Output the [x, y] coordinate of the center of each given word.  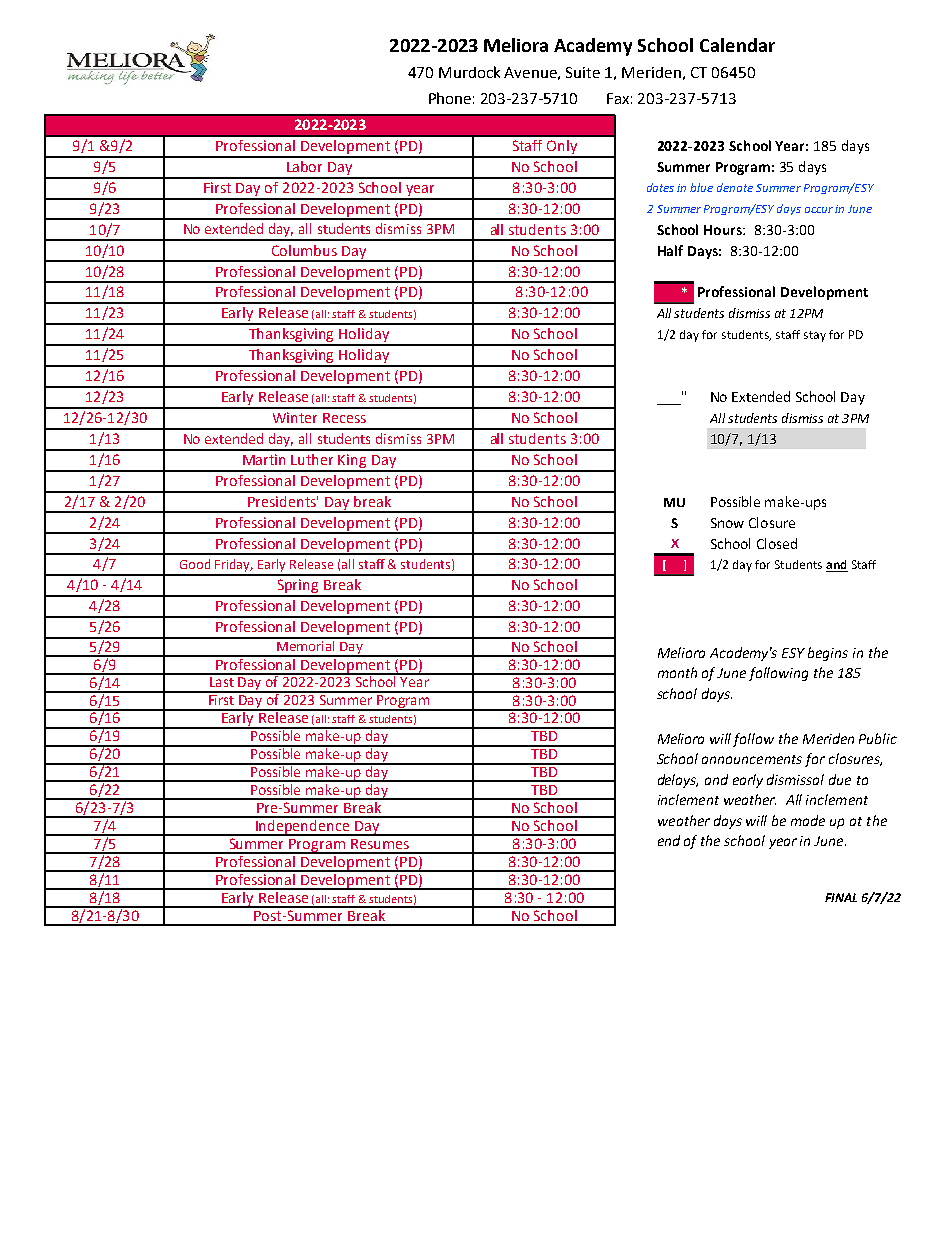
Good [195, 564]
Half [670, 250]
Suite [583, 72]
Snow [727, 523]
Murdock [469, 72]
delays [678, 781]
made [808, 820]
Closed [777, 543]
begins [828, 654]
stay [815, 336]
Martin [264, 459]
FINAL [841, 897]
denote [735, 187]
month [677, 672]
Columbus [304, 250]
